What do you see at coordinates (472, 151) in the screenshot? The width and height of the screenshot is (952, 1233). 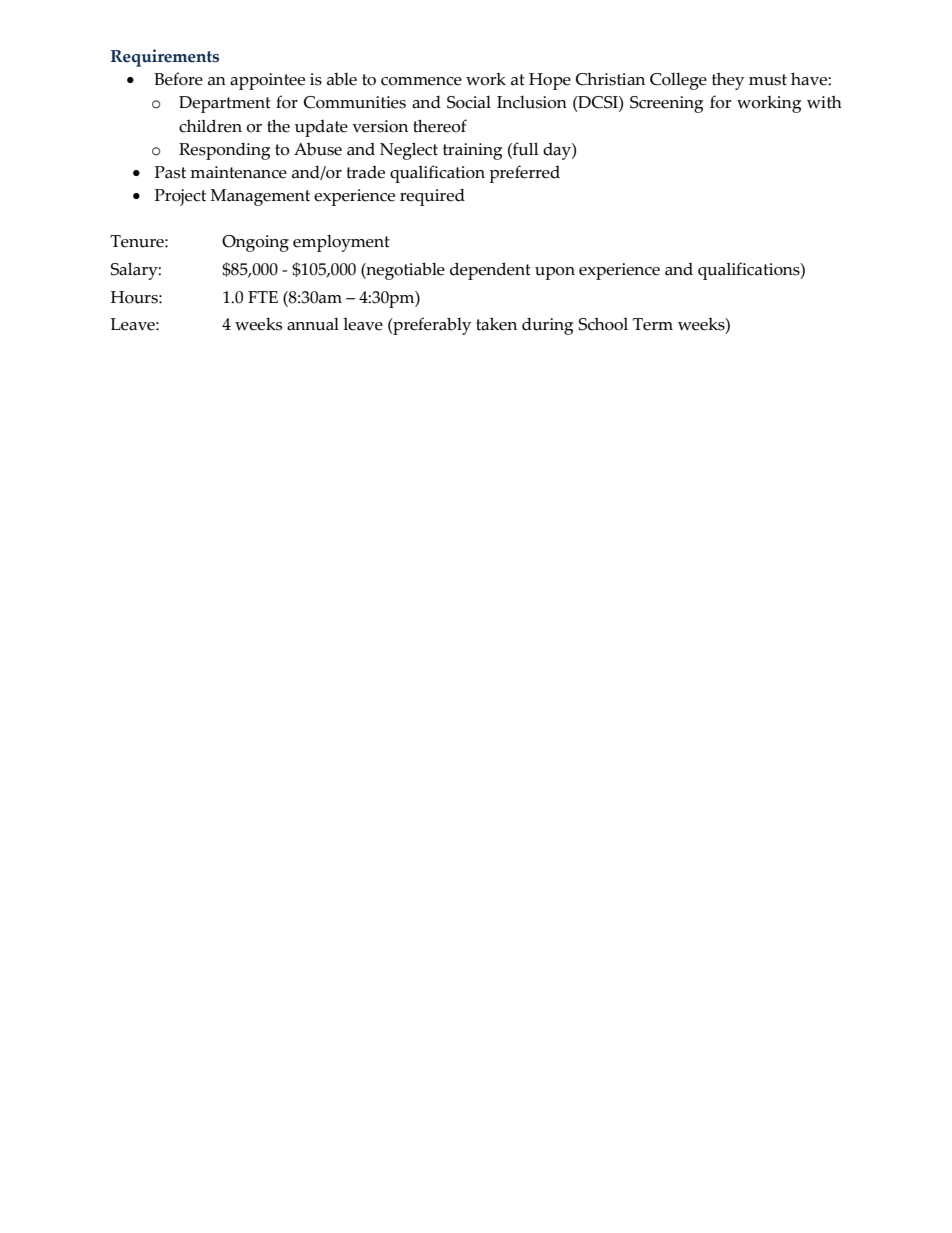 I see `training` at bounding box center [472, 151].
